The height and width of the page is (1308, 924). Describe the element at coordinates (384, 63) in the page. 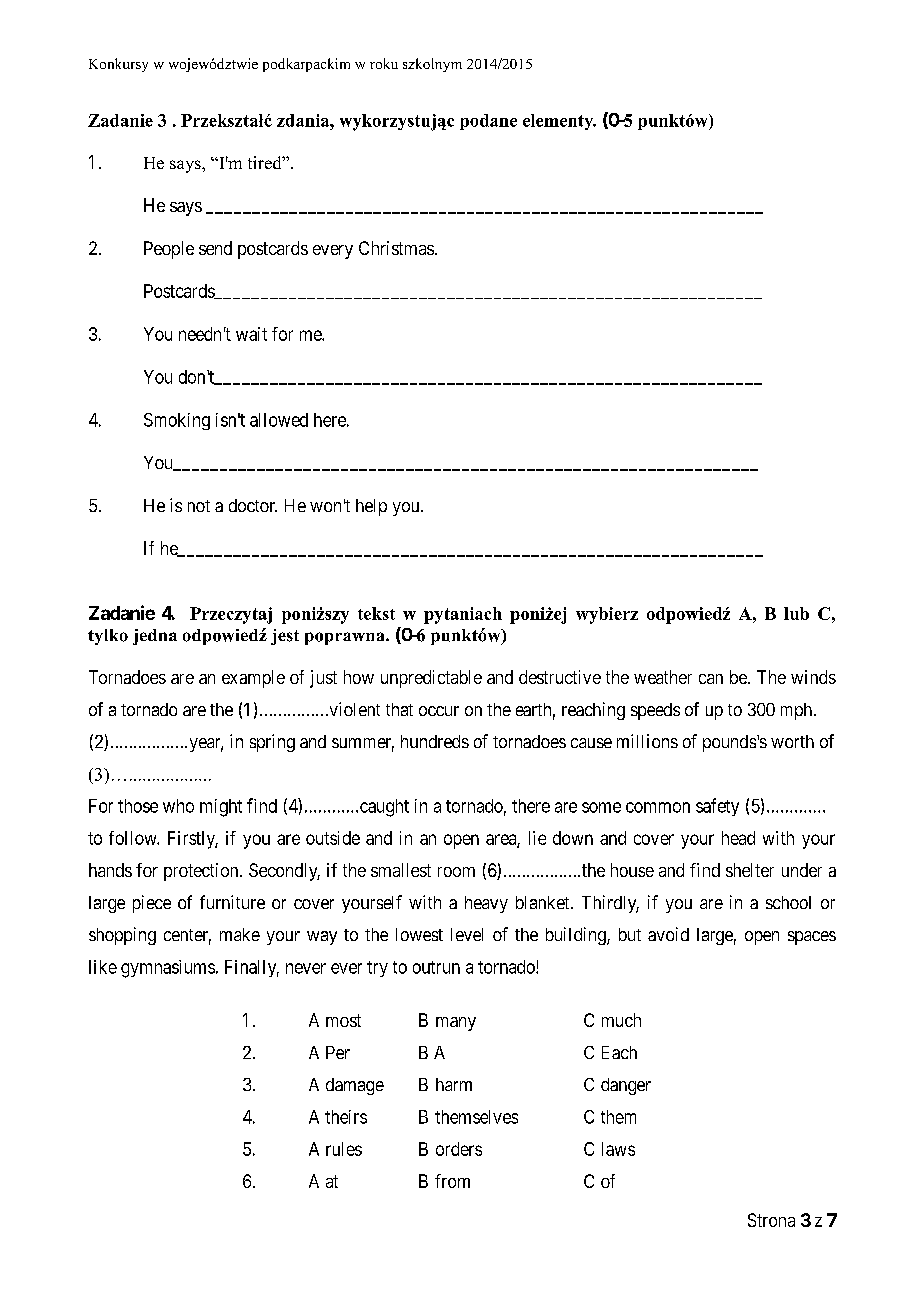

I see `roku` at that location.
